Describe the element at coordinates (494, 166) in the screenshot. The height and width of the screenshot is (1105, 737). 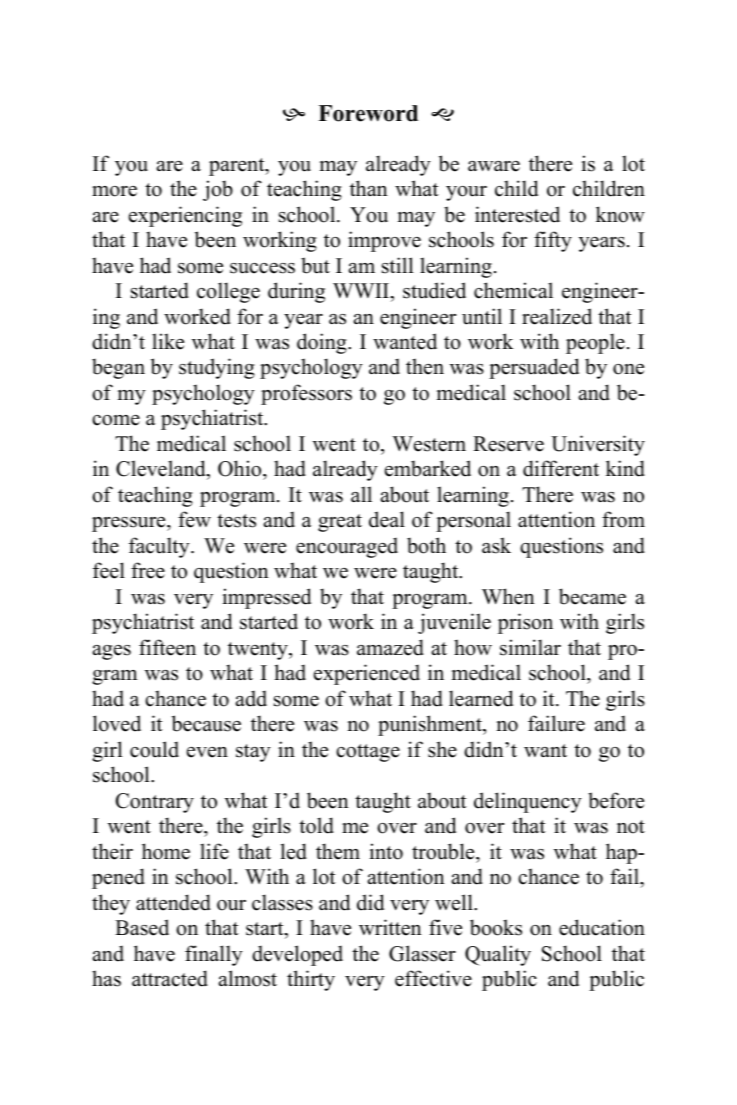
I see `aware` at that location.
